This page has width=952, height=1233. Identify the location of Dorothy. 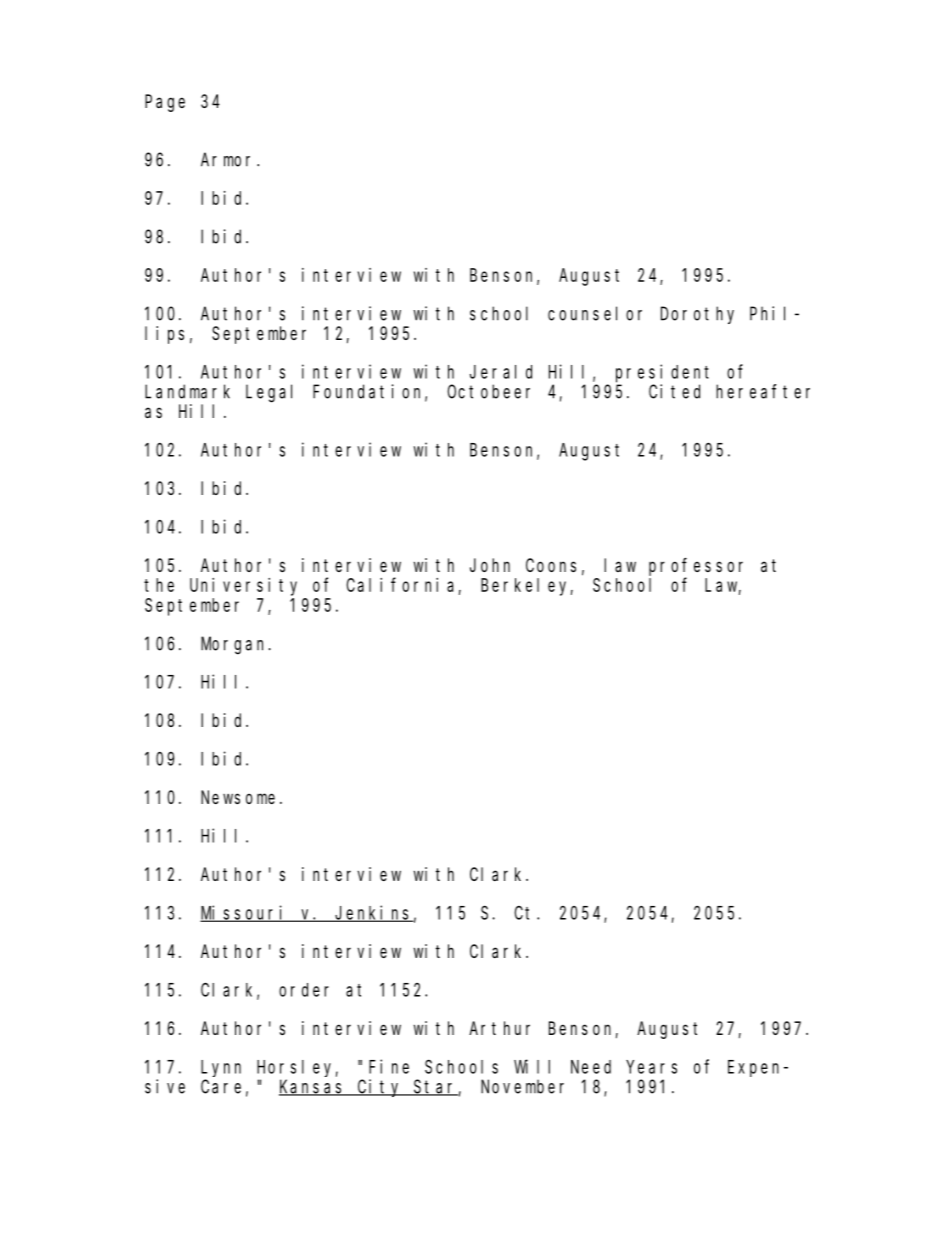
(697, 315).
